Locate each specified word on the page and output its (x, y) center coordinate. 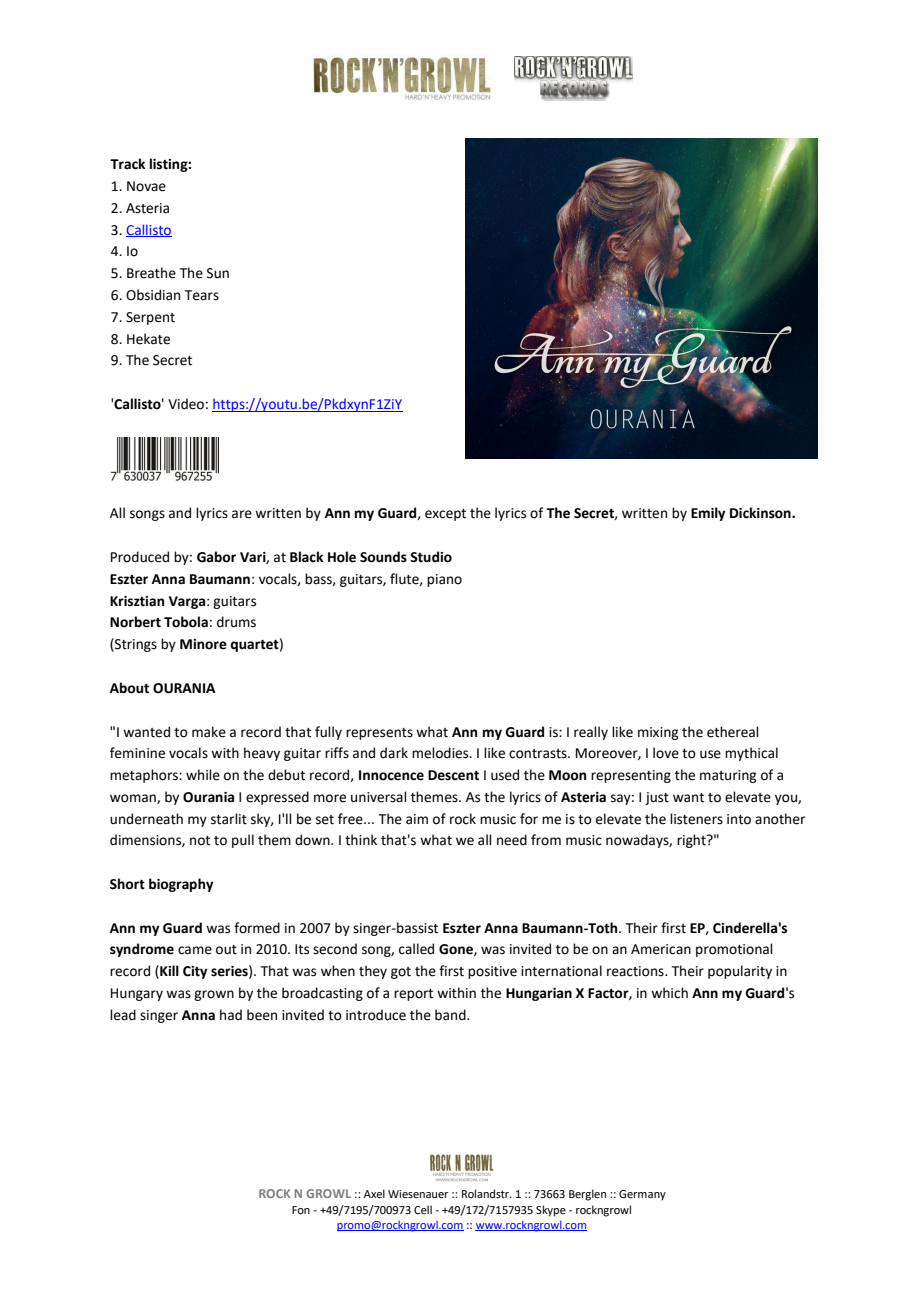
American (661, 949)
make (209, 732)
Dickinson (761, 513)
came (195, 950)
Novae (146, 186)
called (416, 949)
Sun (218, 273)
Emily (708, 514)
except (445, 515)
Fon (301, 1210)
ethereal (733, 732)
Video (186, 404)
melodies (441, 753)
